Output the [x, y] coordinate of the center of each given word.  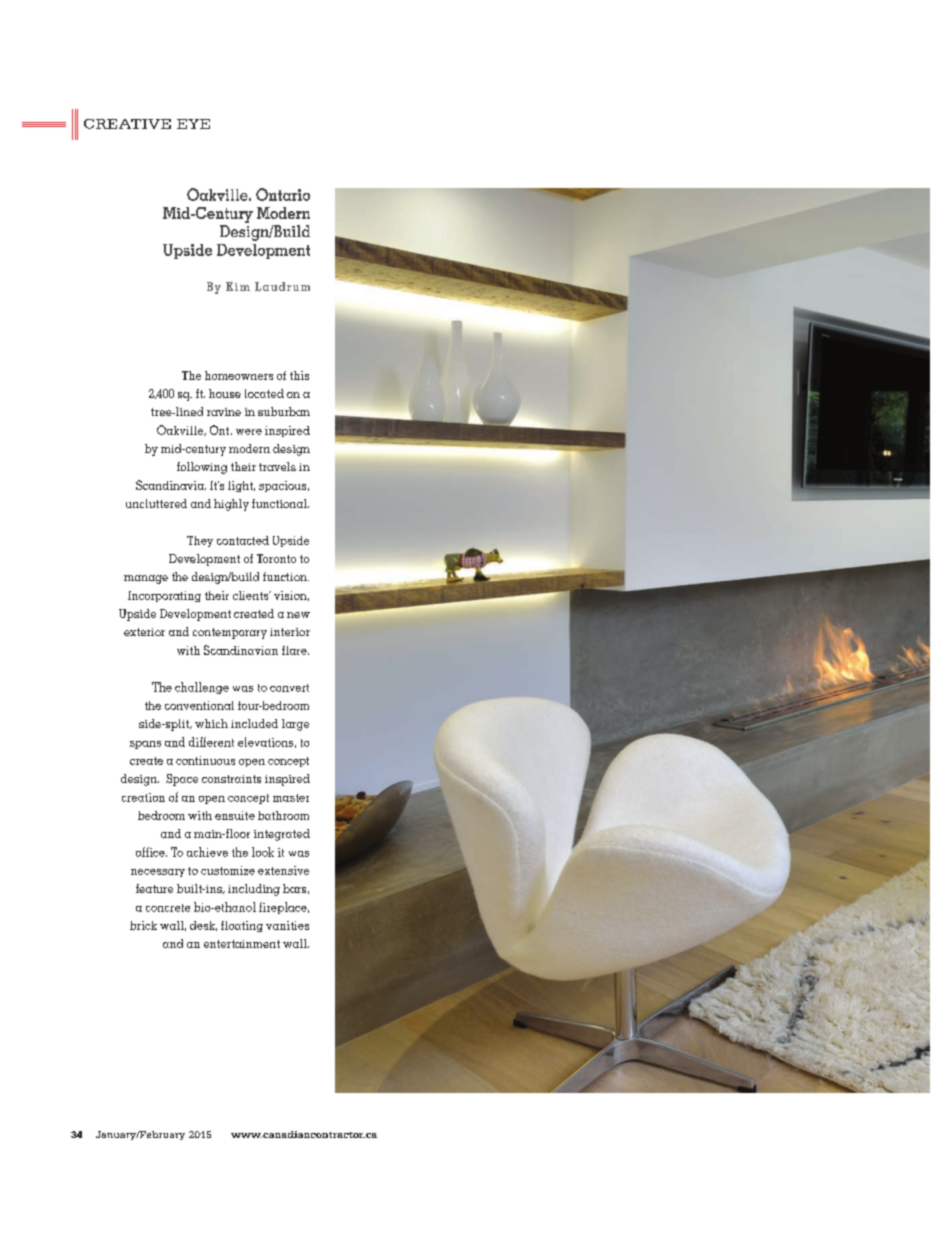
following [202, 468]
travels [277, 466]
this [299, 375]
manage [146, 579]
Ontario [283, 194]
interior [290, 632]
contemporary [230, 633]
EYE [193, 124]
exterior [144, 632]
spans [145, 745]
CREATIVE [127, 124]
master [291, 798]
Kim [238, 286]
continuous [205, 760]
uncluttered [156, 503]
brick [143, 925]
